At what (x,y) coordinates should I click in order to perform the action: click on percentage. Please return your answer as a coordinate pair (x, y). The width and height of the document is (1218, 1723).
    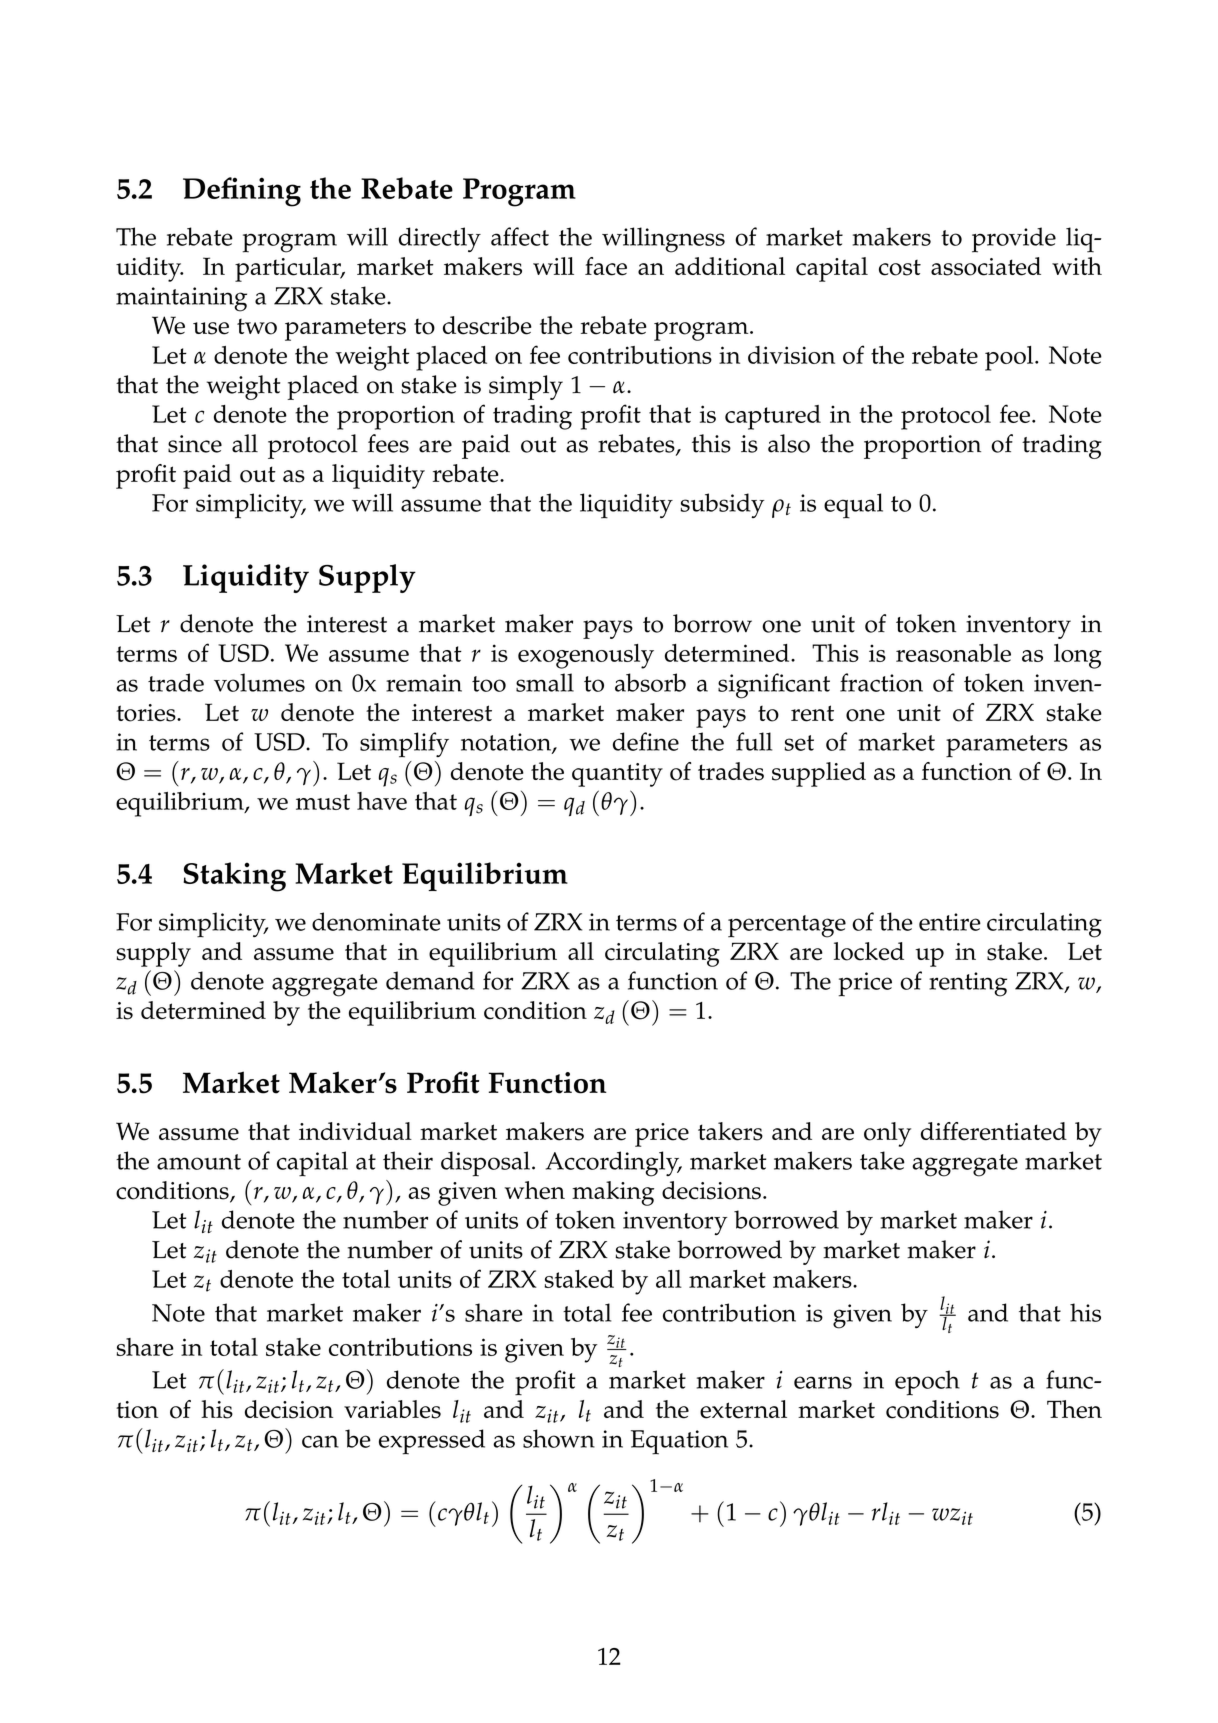
    Looking at the image, I should click on (787, 926).
